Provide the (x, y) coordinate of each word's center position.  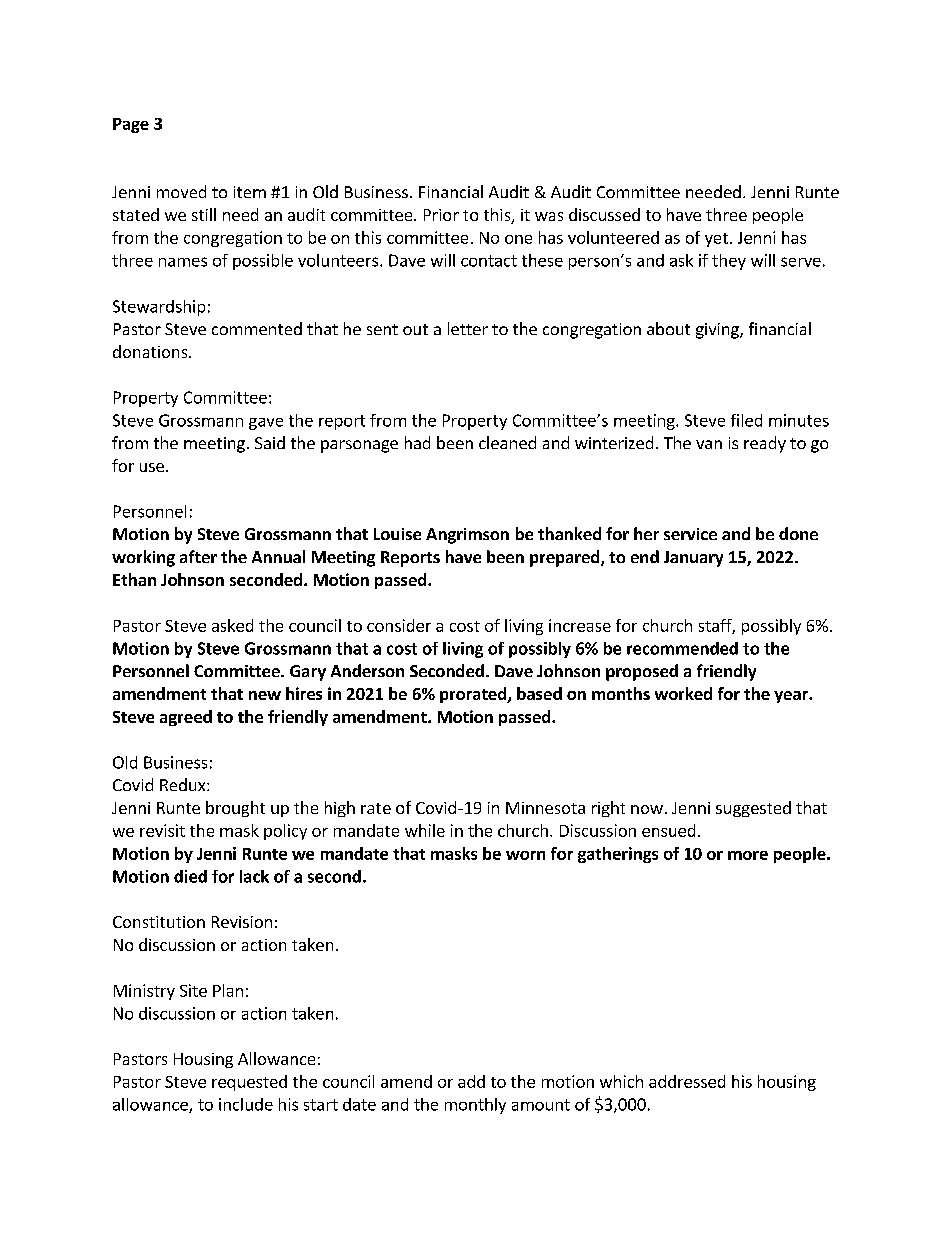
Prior (441, 215)
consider (399, 625)
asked (232, 625)
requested (249, 1083)
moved (181, 191)
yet (716, 240)
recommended (682, 648)
